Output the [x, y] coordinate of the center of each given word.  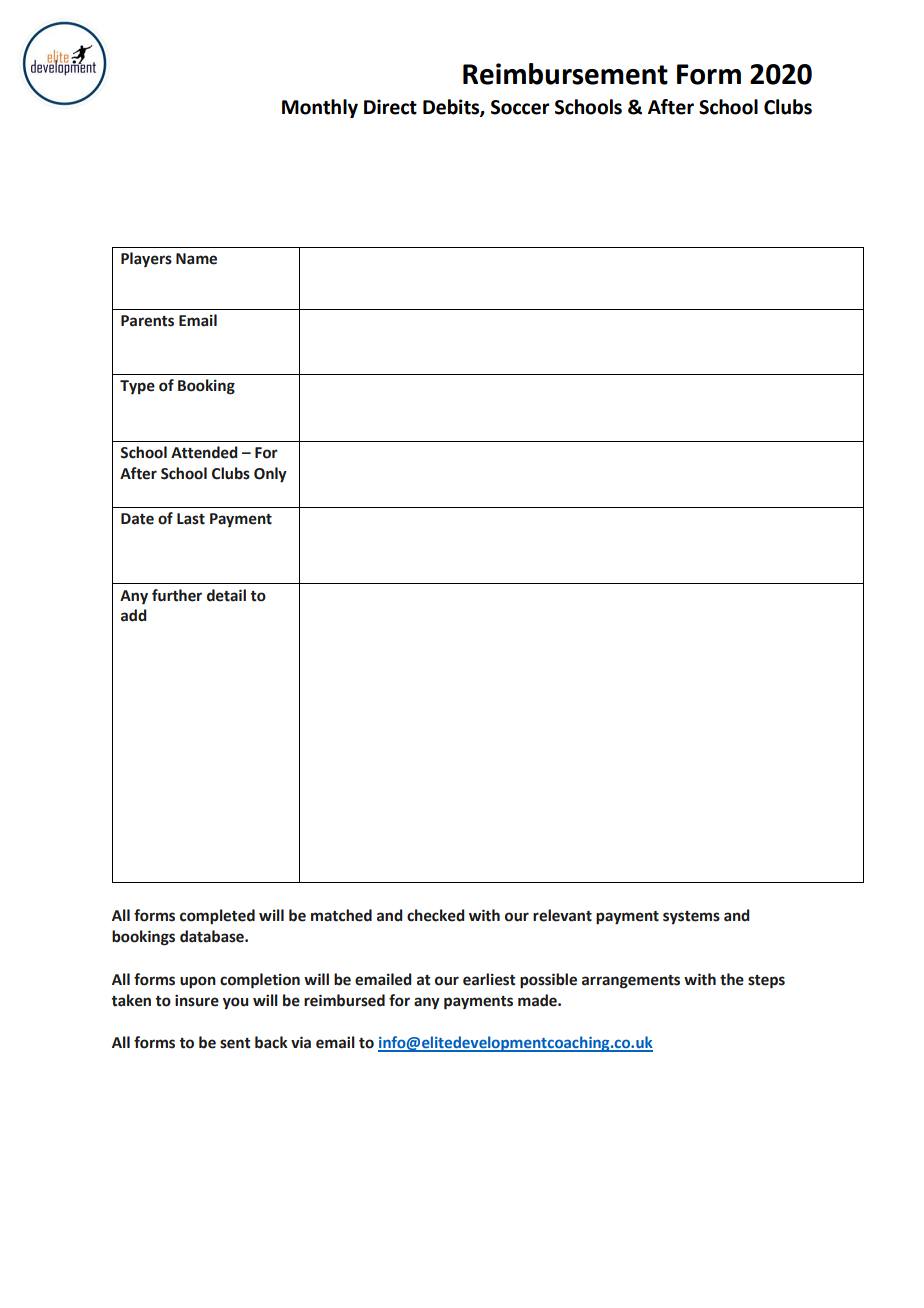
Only [270, 475]
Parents [147, 321]
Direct [390, 107]
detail [226, 595]
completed [217, 916]
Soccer [520, 107]
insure [197, 1000]
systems [691, 917]
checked [436, 915]
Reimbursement [565, 74]
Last [191, 519]
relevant [562, 915]
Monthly [320, 108]
